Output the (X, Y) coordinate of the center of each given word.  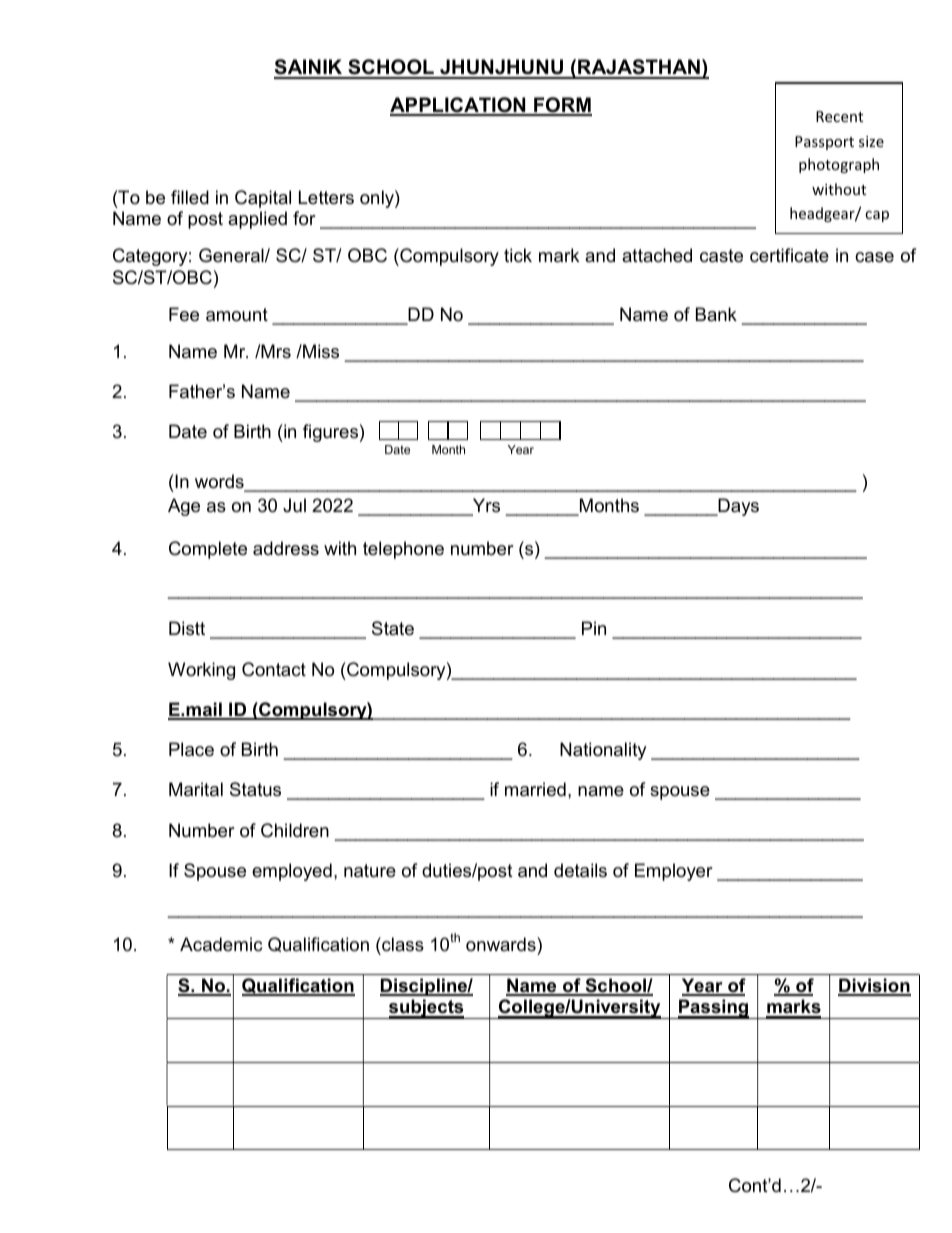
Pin (594, 628)
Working (201, 671)
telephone (403, 550)
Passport (824, 143)
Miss (320, 351)
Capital (263, 199)
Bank (716, 314)
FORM (562, 106)
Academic (221, 944)
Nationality (603, 751)
